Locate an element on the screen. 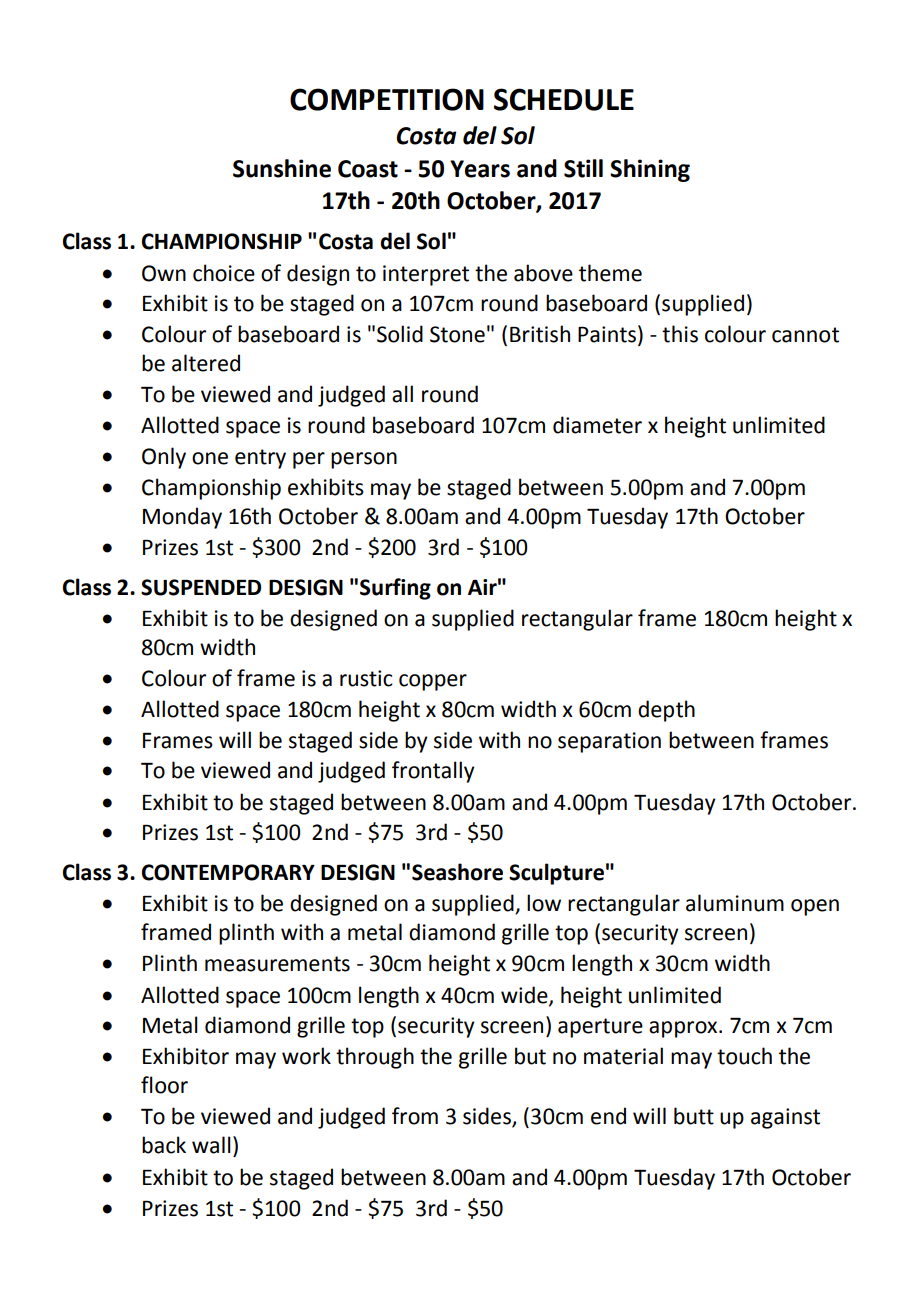  SUSPENDED is located at coordinates (201, 587).
